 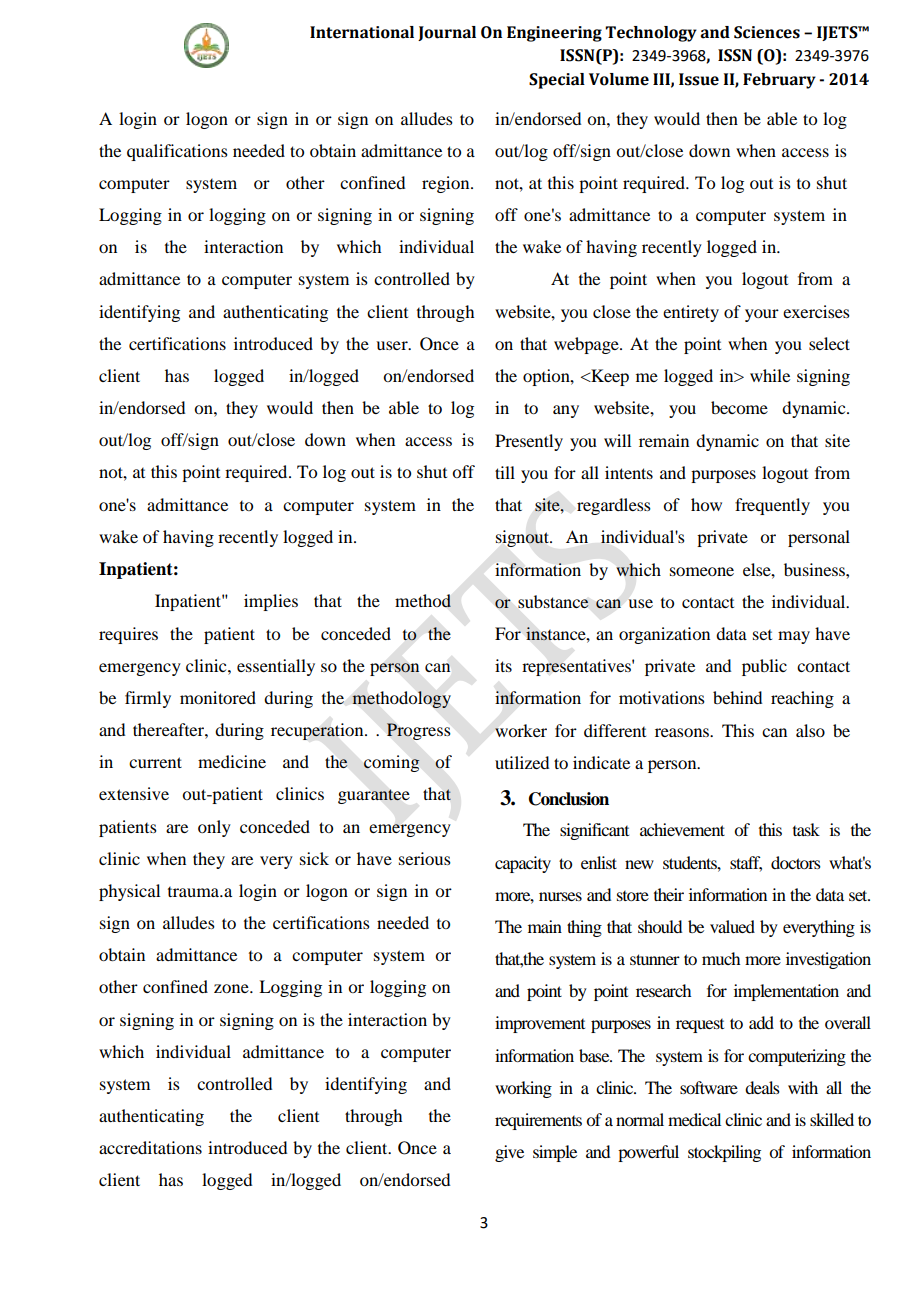 I want to click on accreditations, so click(x=150, y=1147).
